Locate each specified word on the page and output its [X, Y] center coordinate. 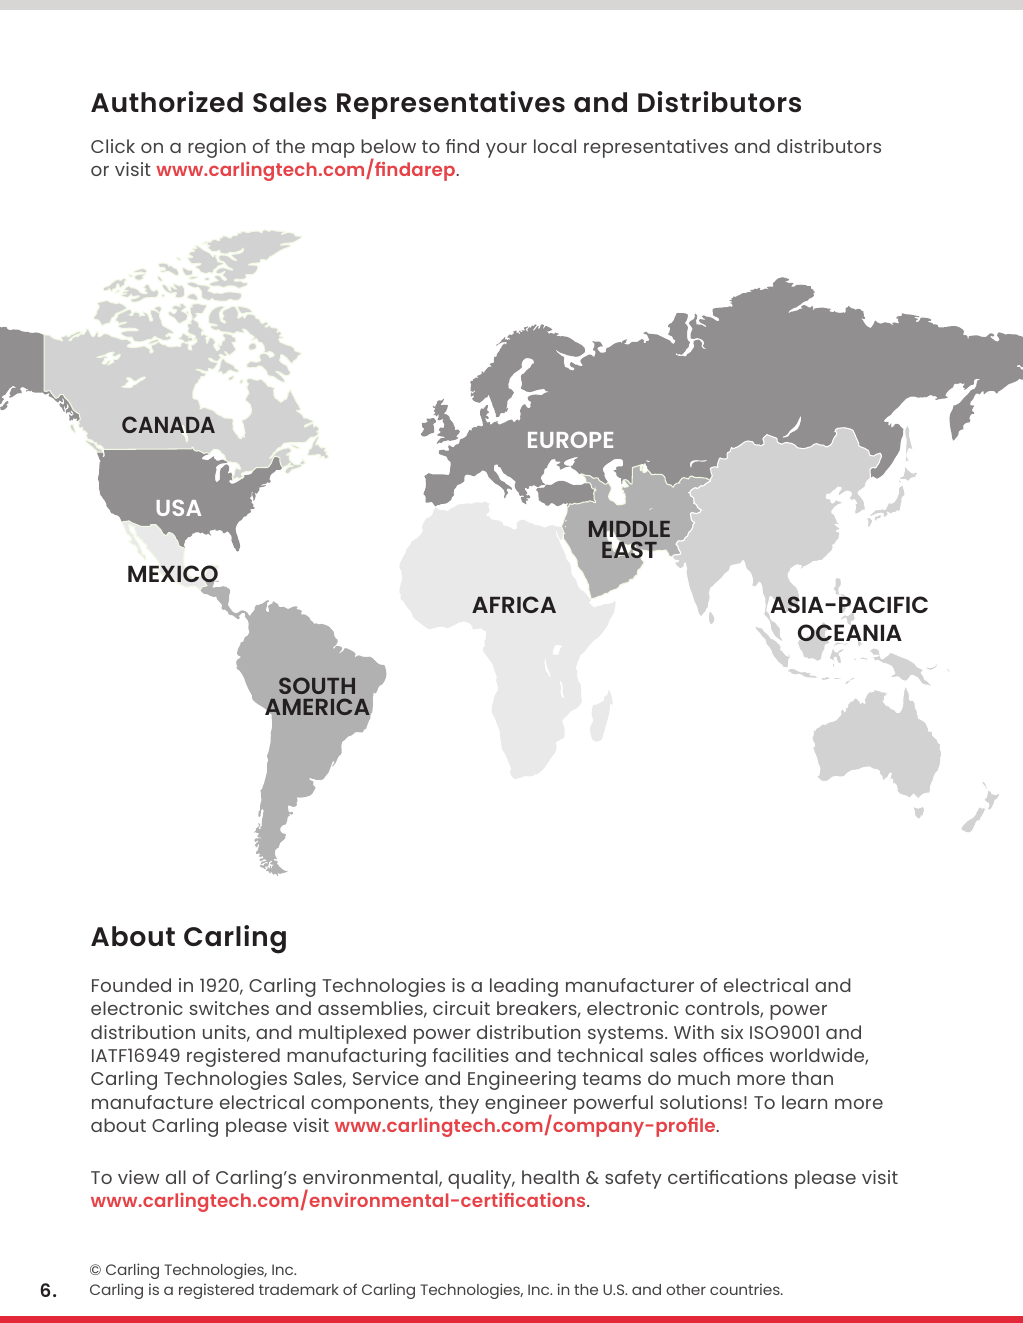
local [555, 146]
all [176, 1177]
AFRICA [514, 604]
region [217, 148]
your [506, 150]
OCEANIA [850, 633]
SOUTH [317, 685]
